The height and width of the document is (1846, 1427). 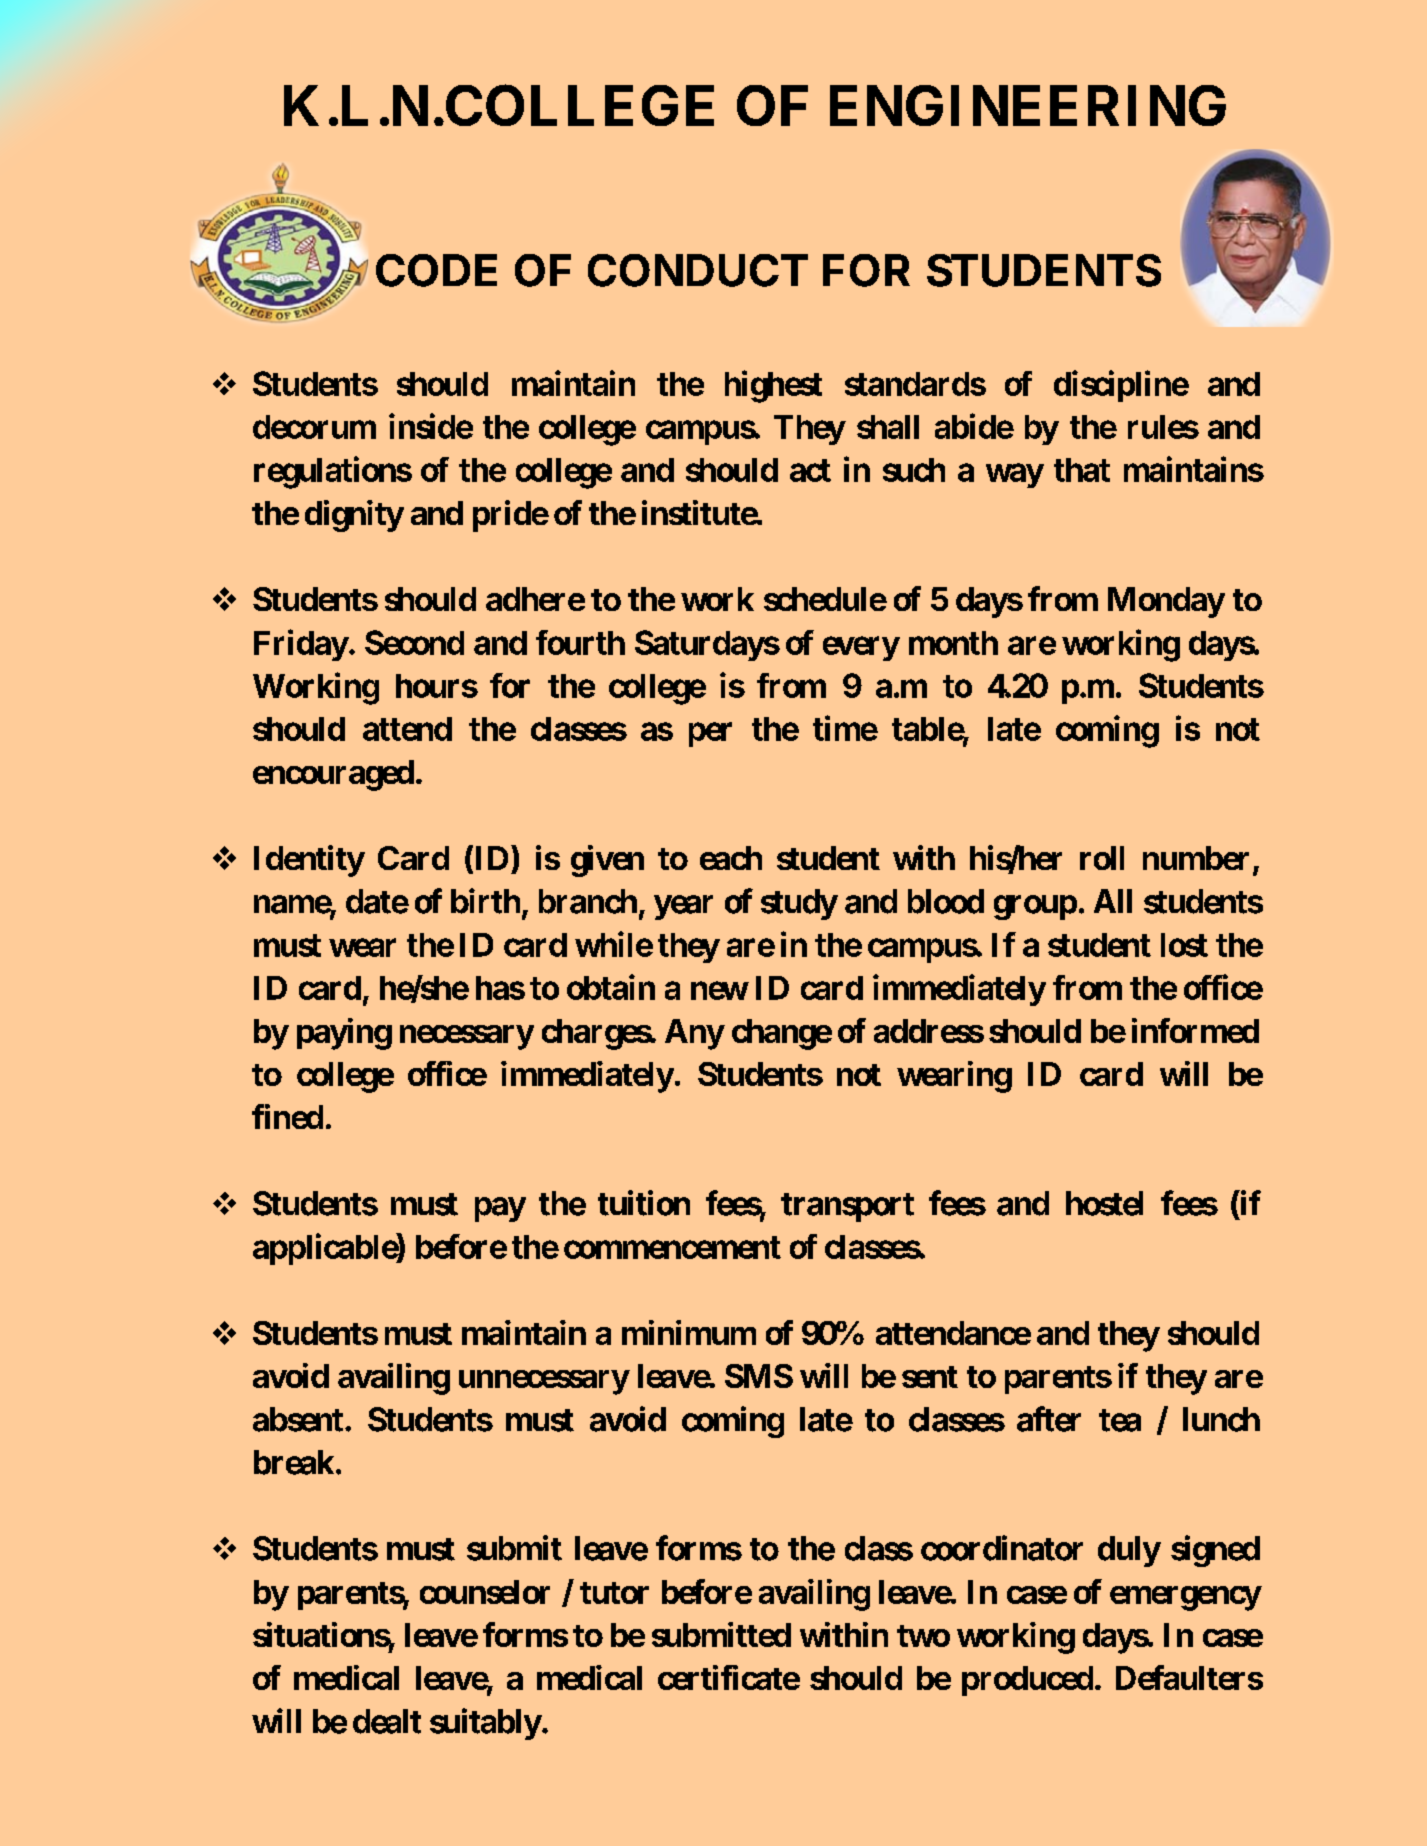 What do you see at coordinates (694, 1034) in the document?
I see `Any` at bounding box center [694, 1034].
